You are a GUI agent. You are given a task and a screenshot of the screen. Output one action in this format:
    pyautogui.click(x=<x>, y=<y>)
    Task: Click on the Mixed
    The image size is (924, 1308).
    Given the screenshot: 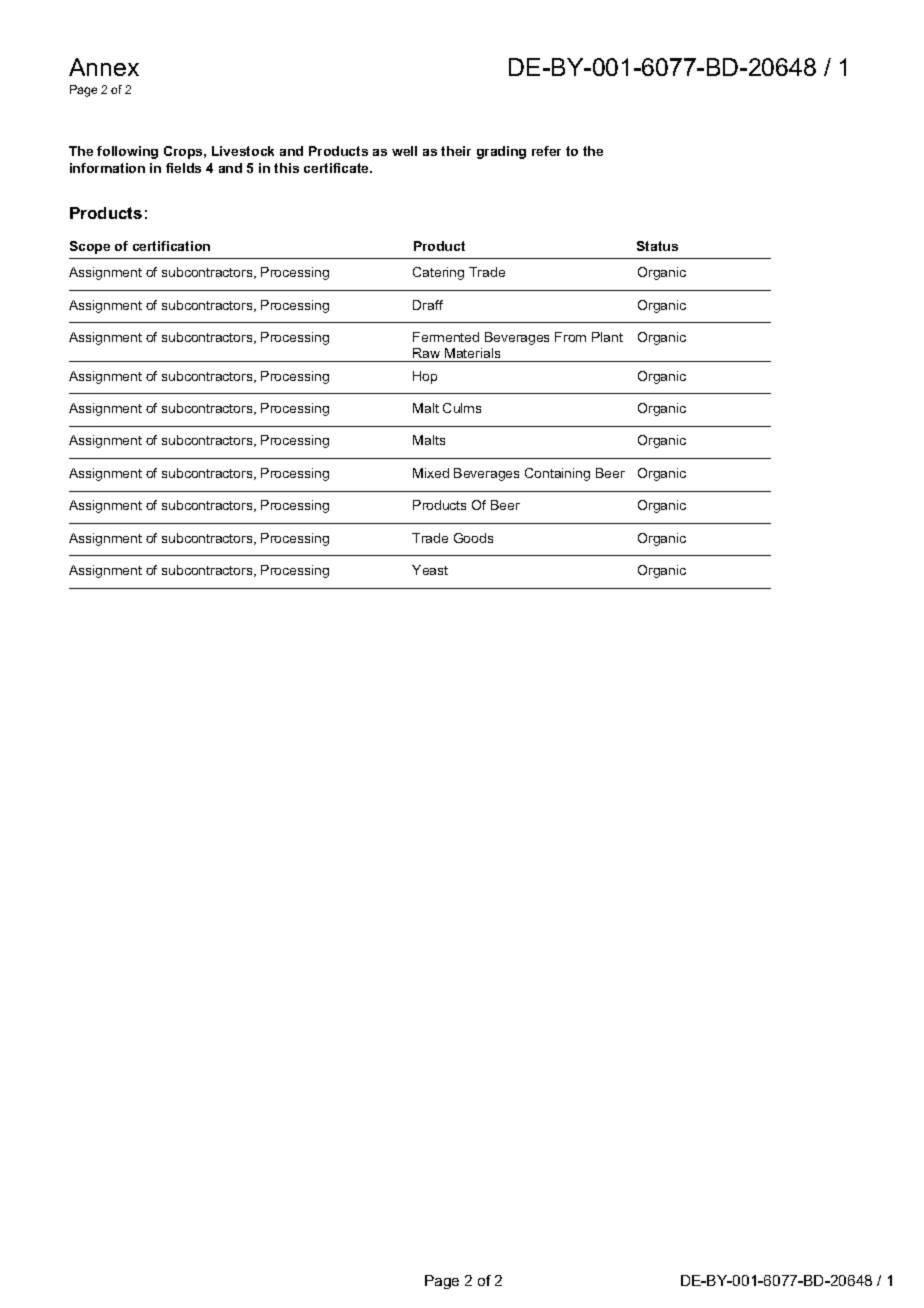 What is the action you would take?
    pyautogui.click(x=431, y=473)
